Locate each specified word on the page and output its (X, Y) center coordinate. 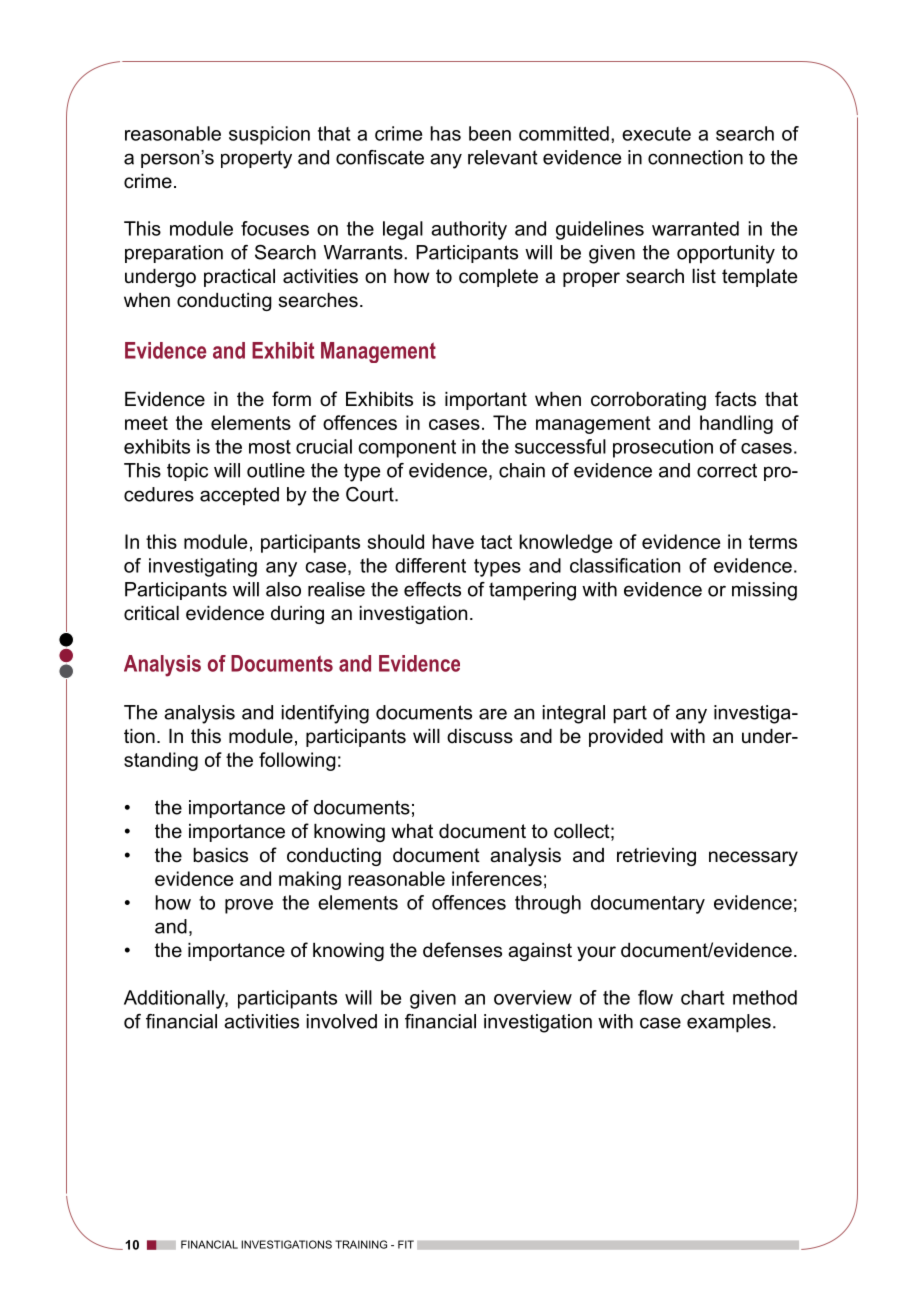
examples (729, 1023)
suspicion (269, 135)
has (446, 133)
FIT (406, 1244)
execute (656, 134)
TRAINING (361, 1244)
